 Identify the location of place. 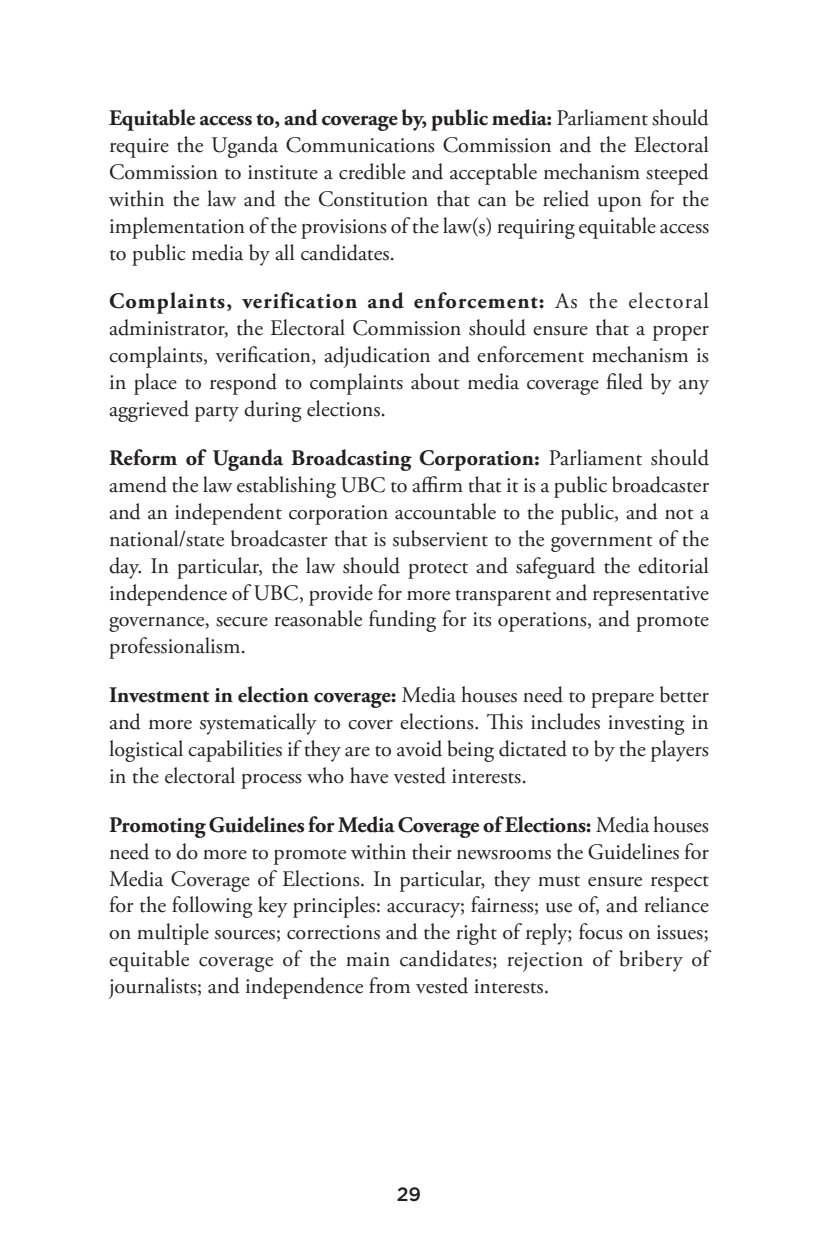
(155, 384).
